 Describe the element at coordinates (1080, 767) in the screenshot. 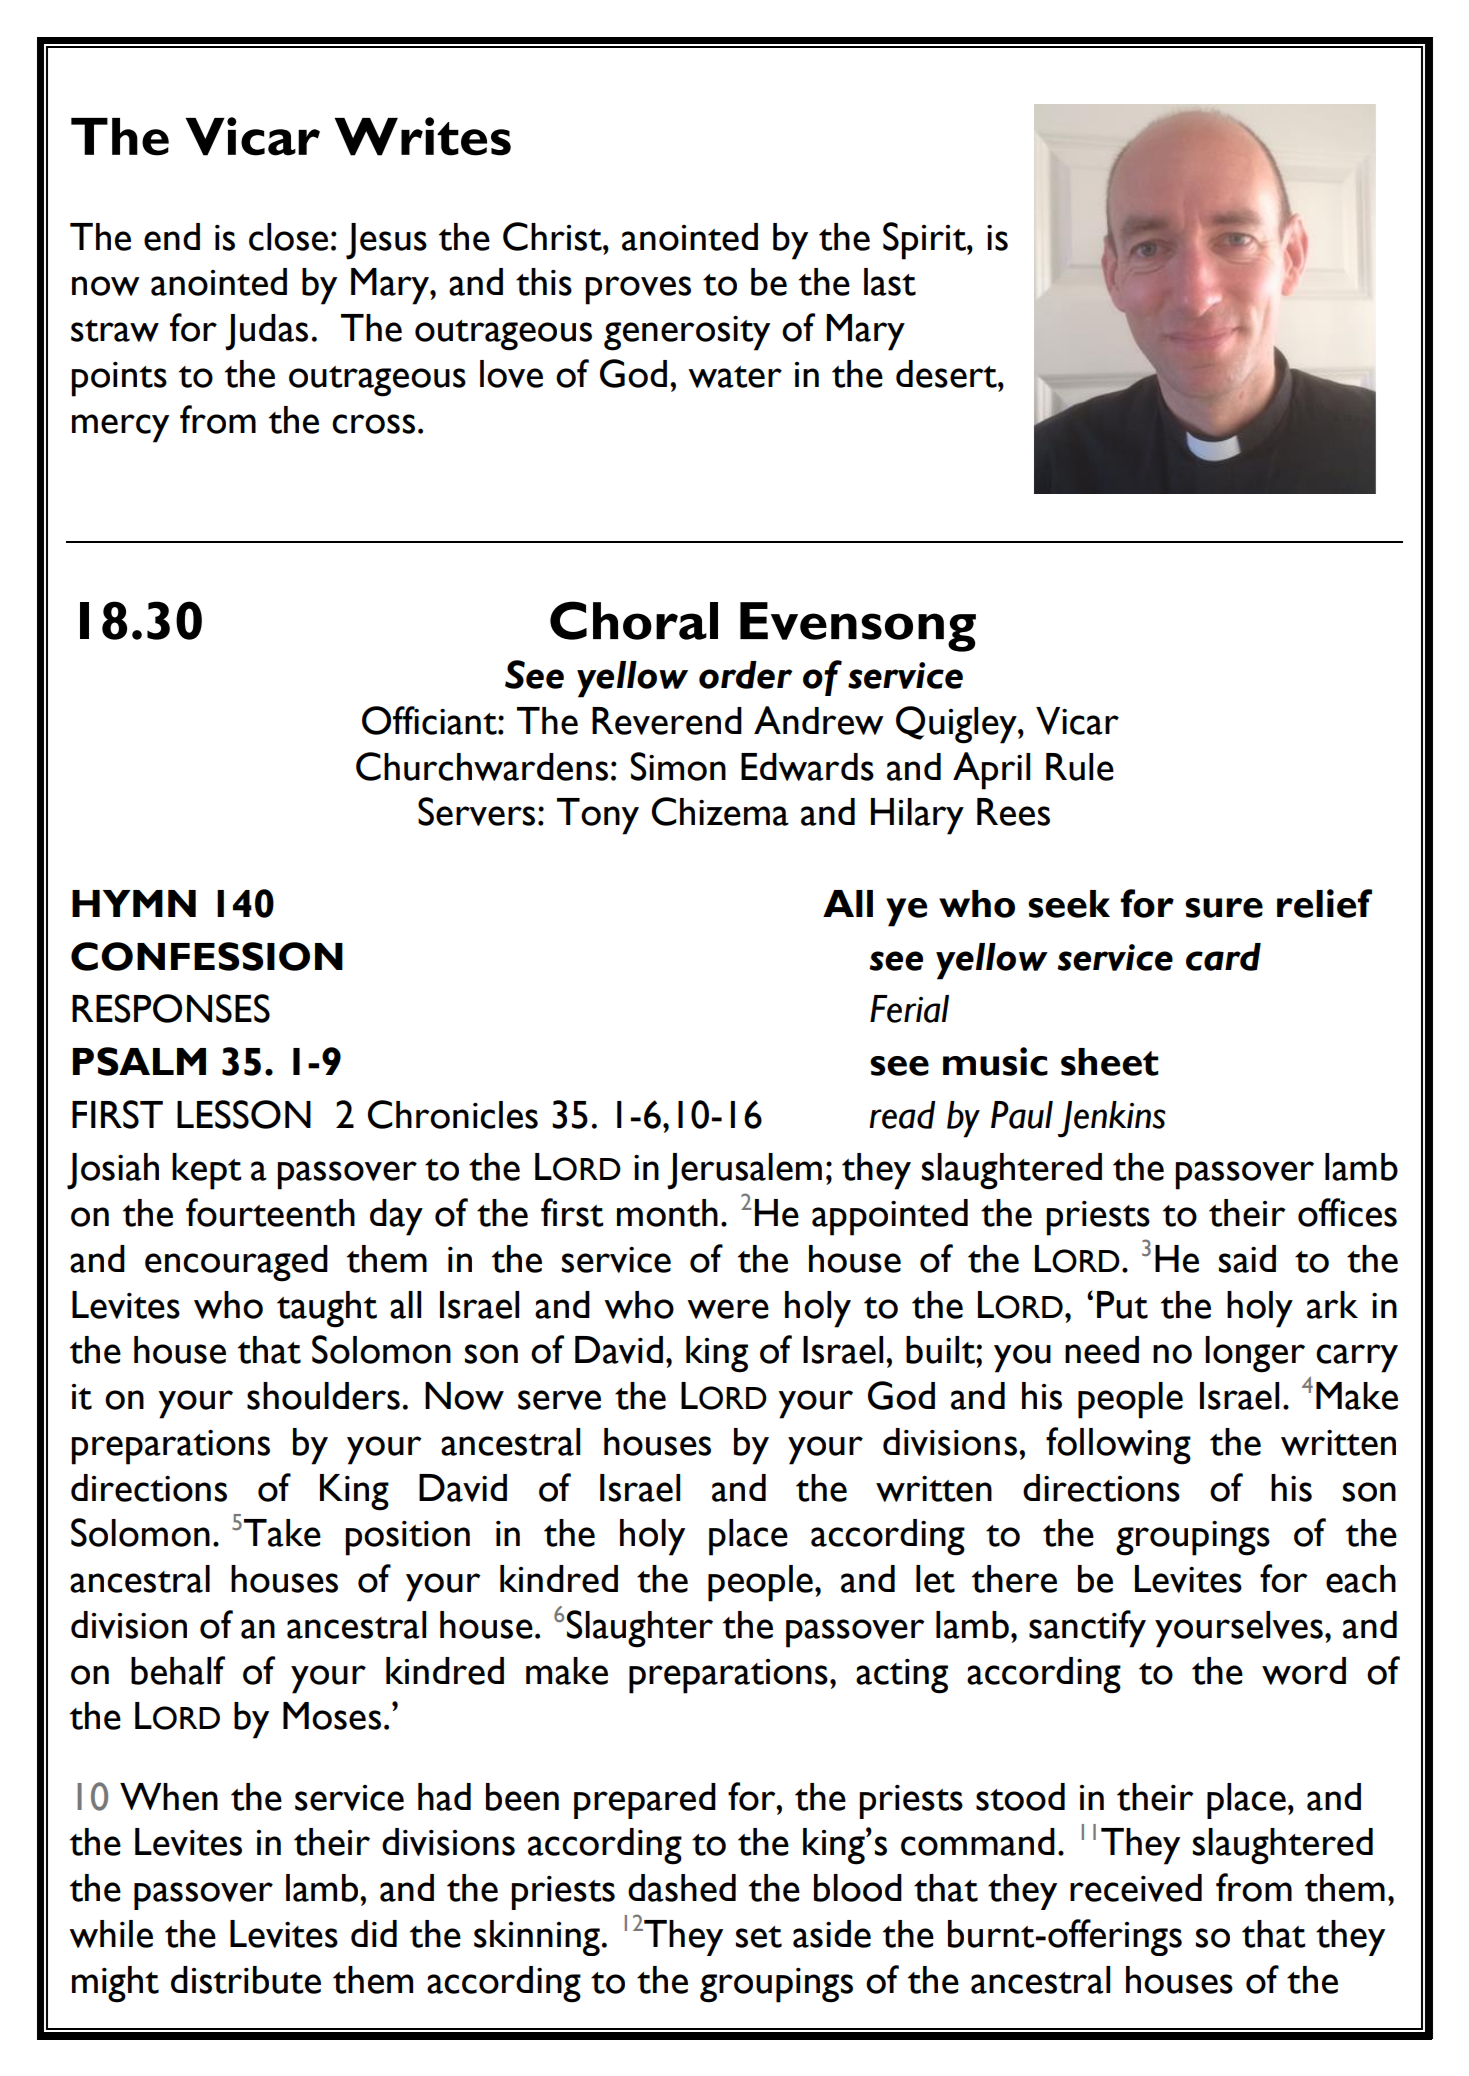

I see `Rule` at that location.
